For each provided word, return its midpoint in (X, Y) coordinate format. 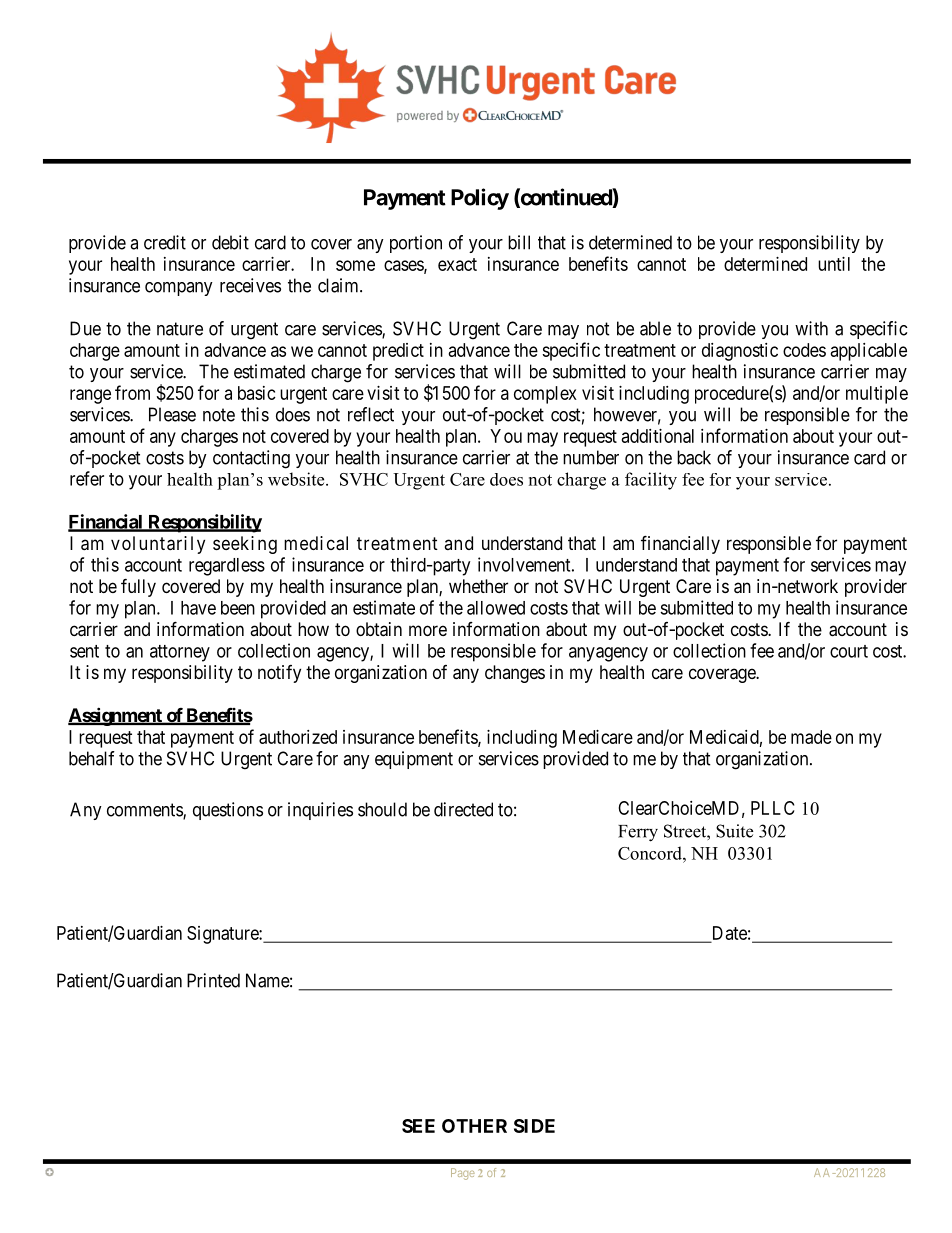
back (694, 457)
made (811, 737)
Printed (213, 980)
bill (519, 242)
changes (515, 674)
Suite (734, 831)
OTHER (474, 1126)
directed (463, 809)
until (834, 264)
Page (463, 1174)
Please (172, 414)
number (591, 457)
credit (165, 242)
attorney (180, 653)
